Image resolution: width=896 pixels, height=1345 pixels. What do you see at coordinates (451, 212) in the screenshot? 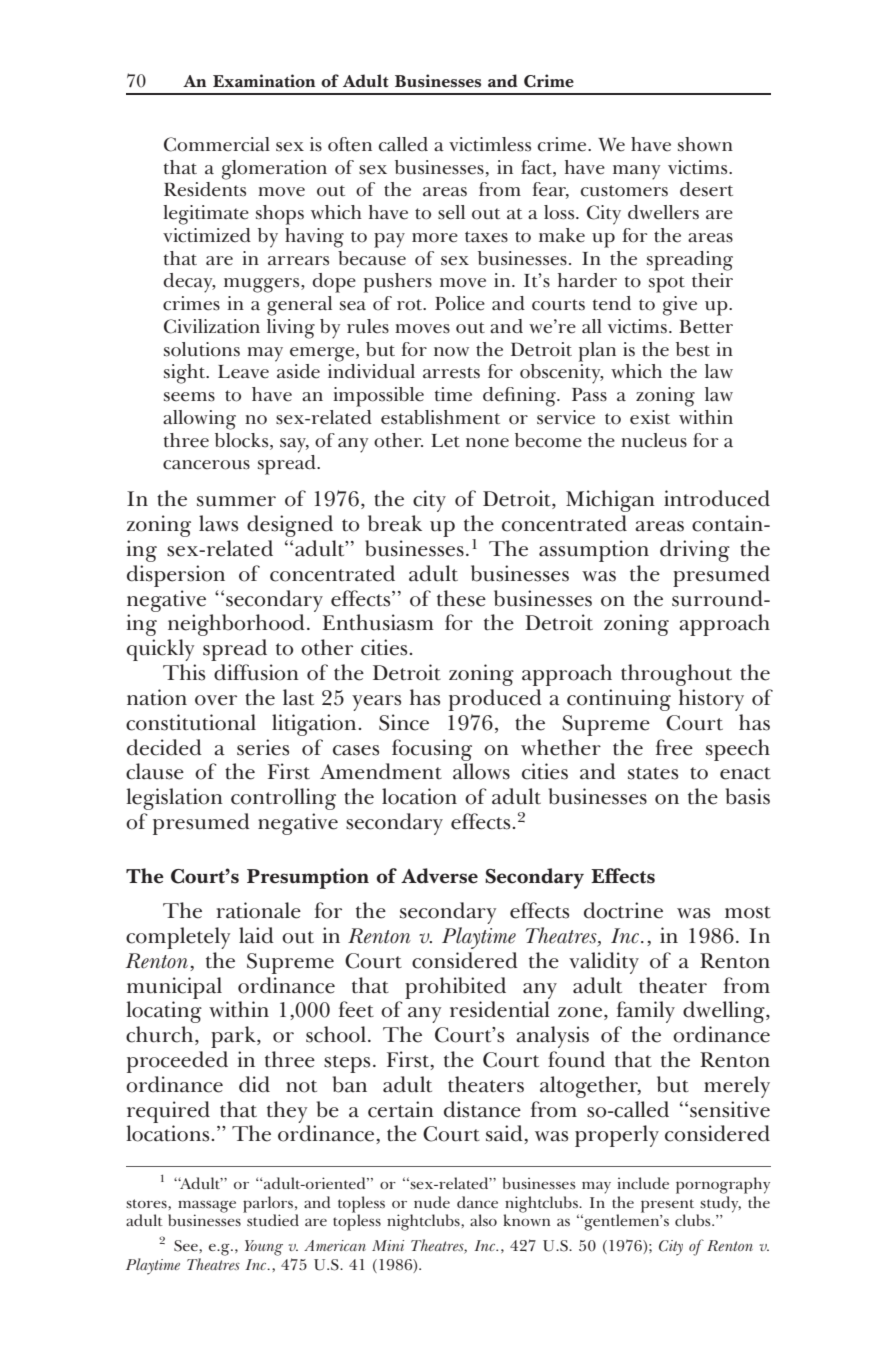
I see `sell` at bounding box center [451, 212].
